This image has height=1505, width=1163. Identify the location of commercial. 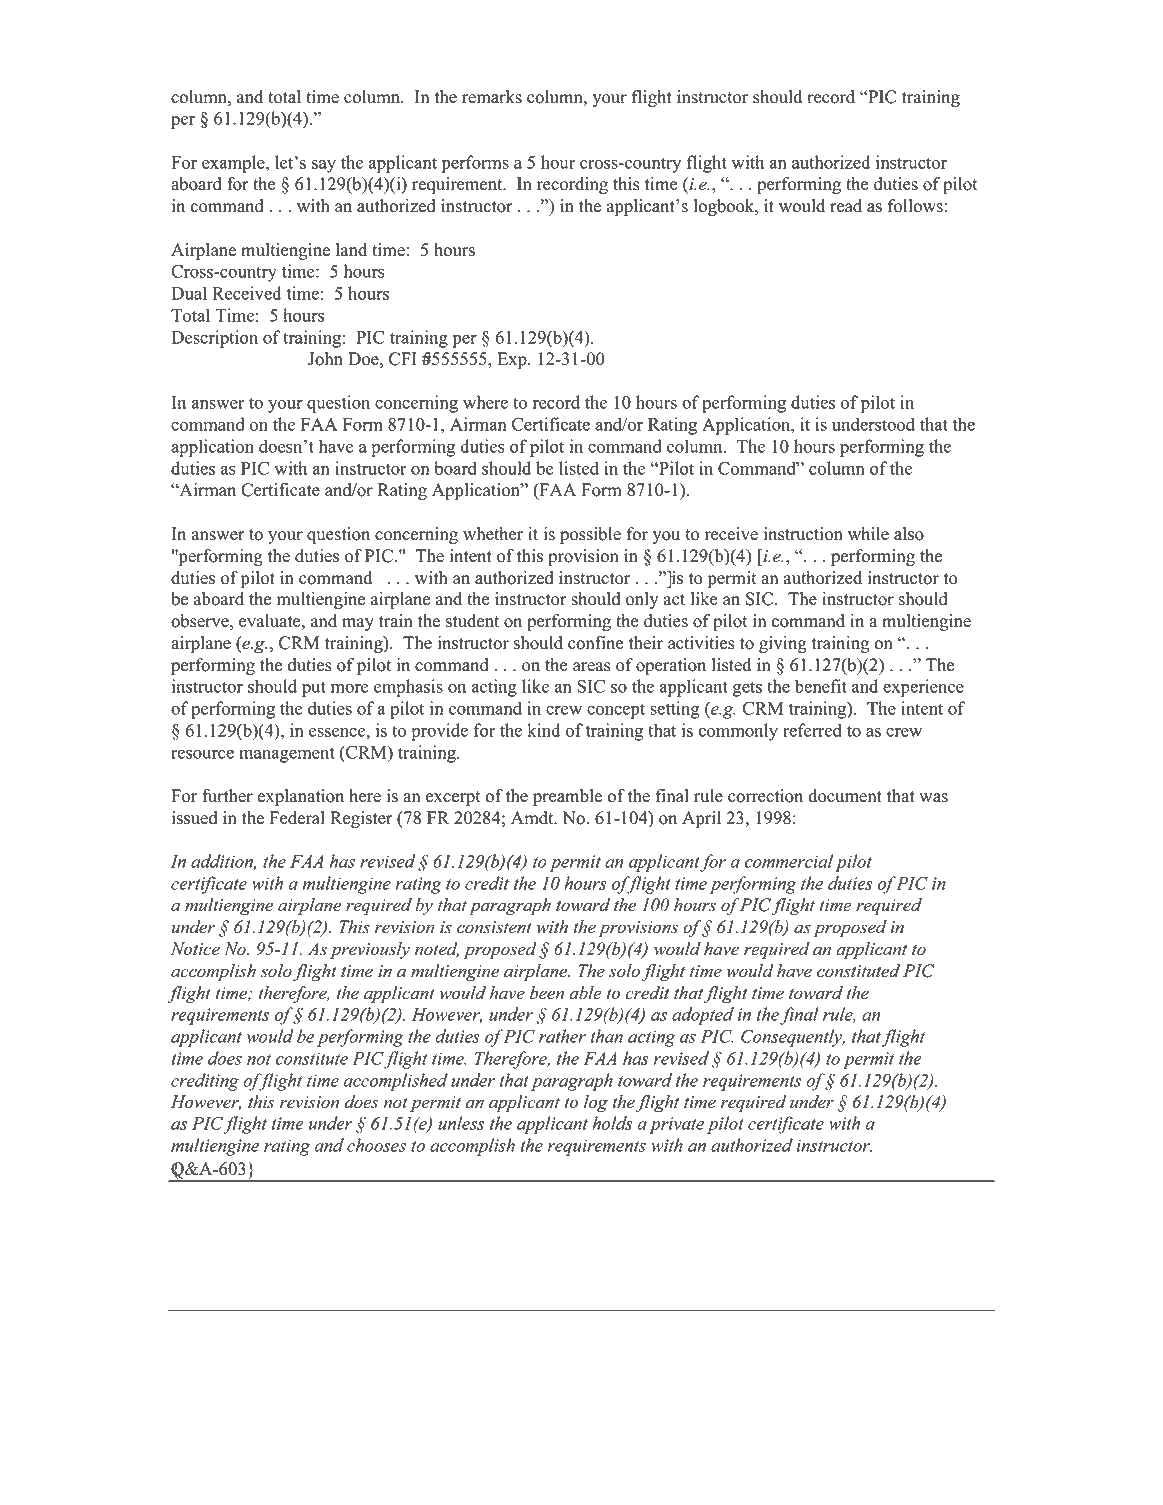
(789, 861).
